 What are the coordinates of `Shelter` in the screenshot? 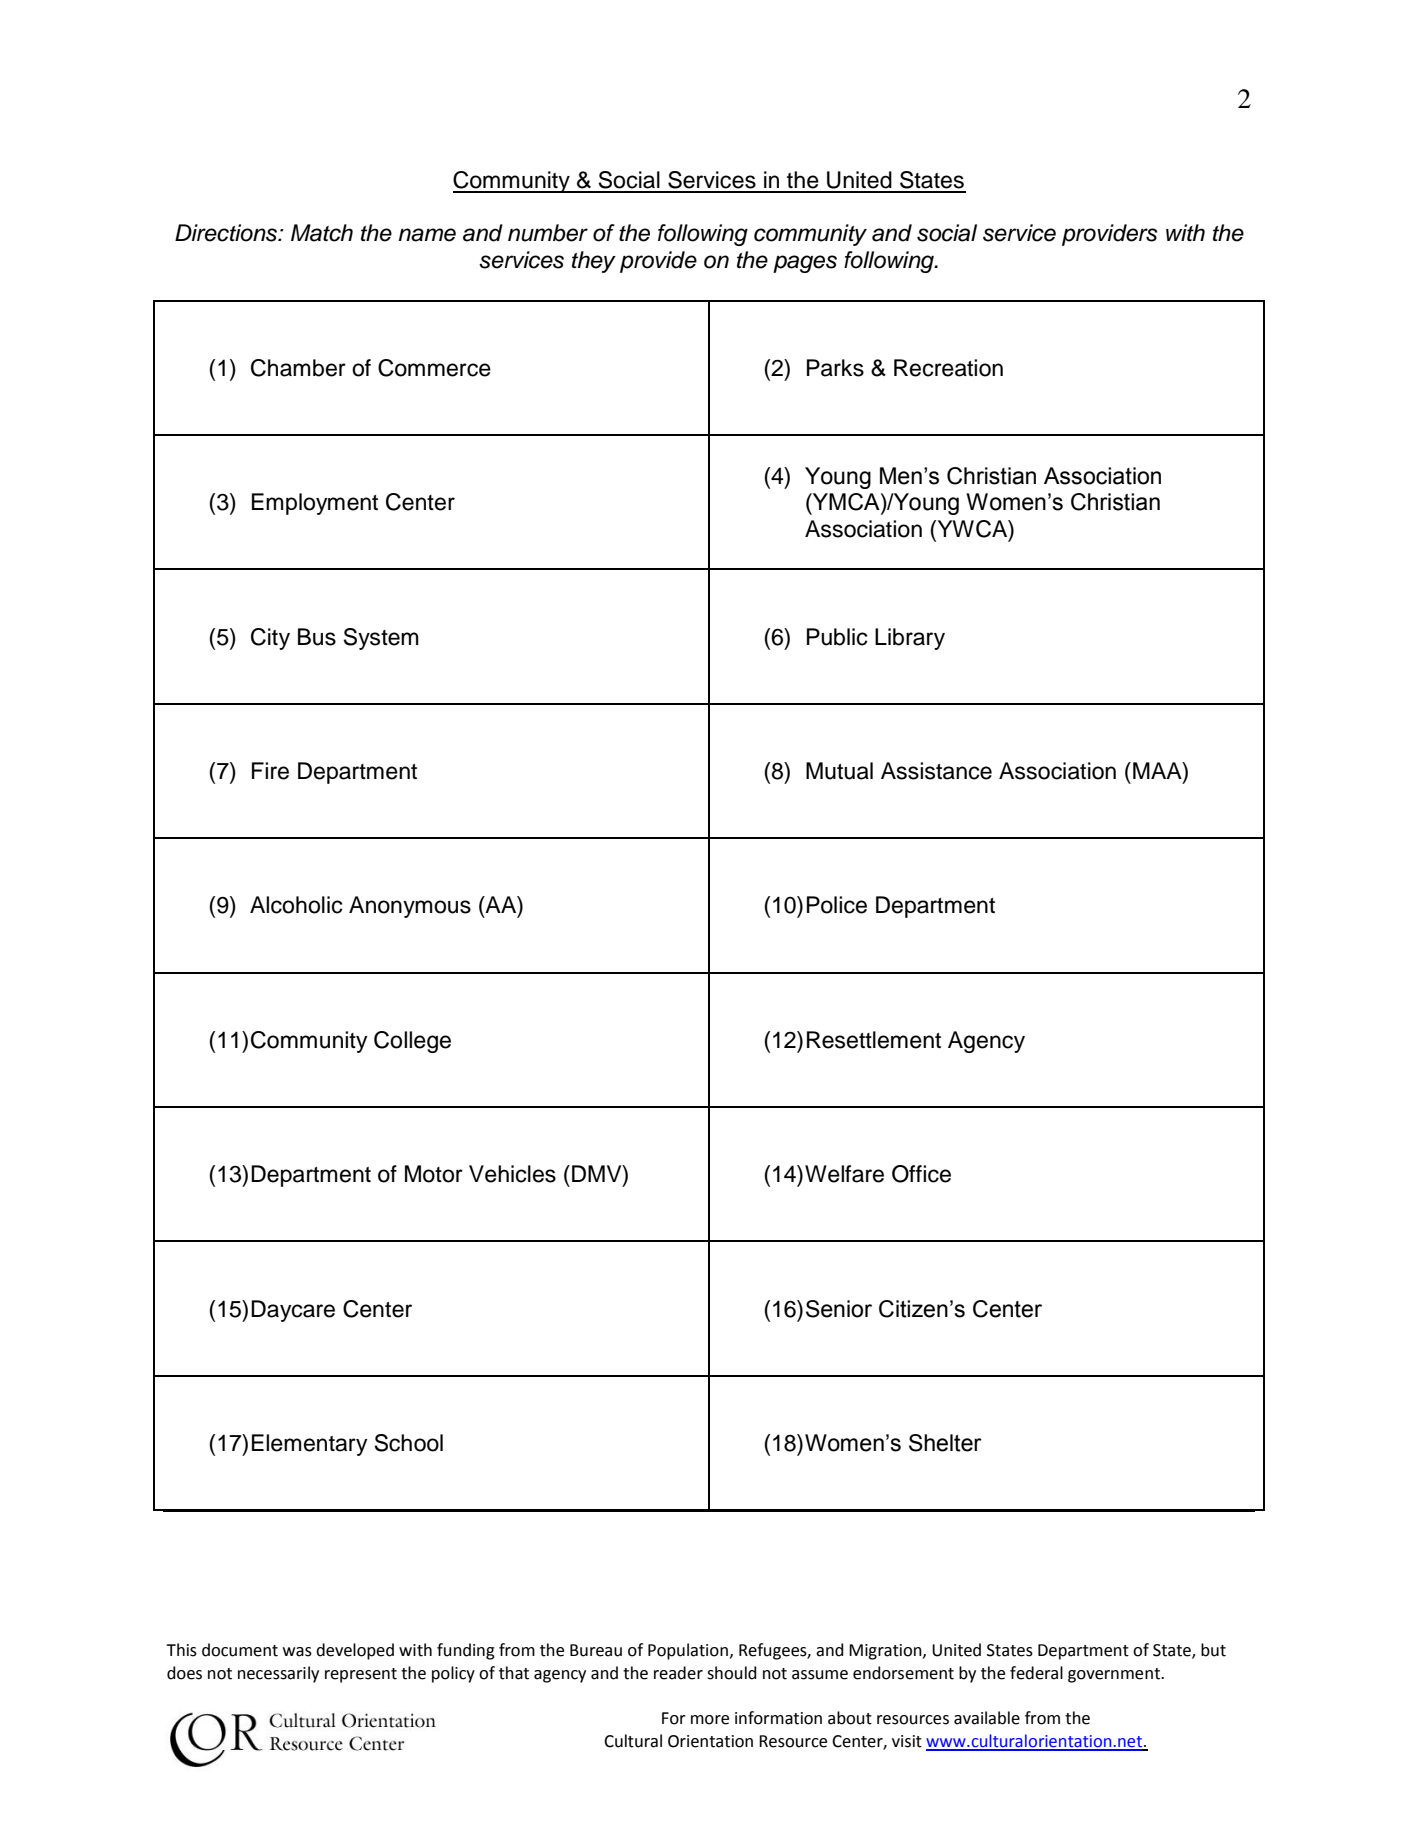 It's located at (945, 1443).
